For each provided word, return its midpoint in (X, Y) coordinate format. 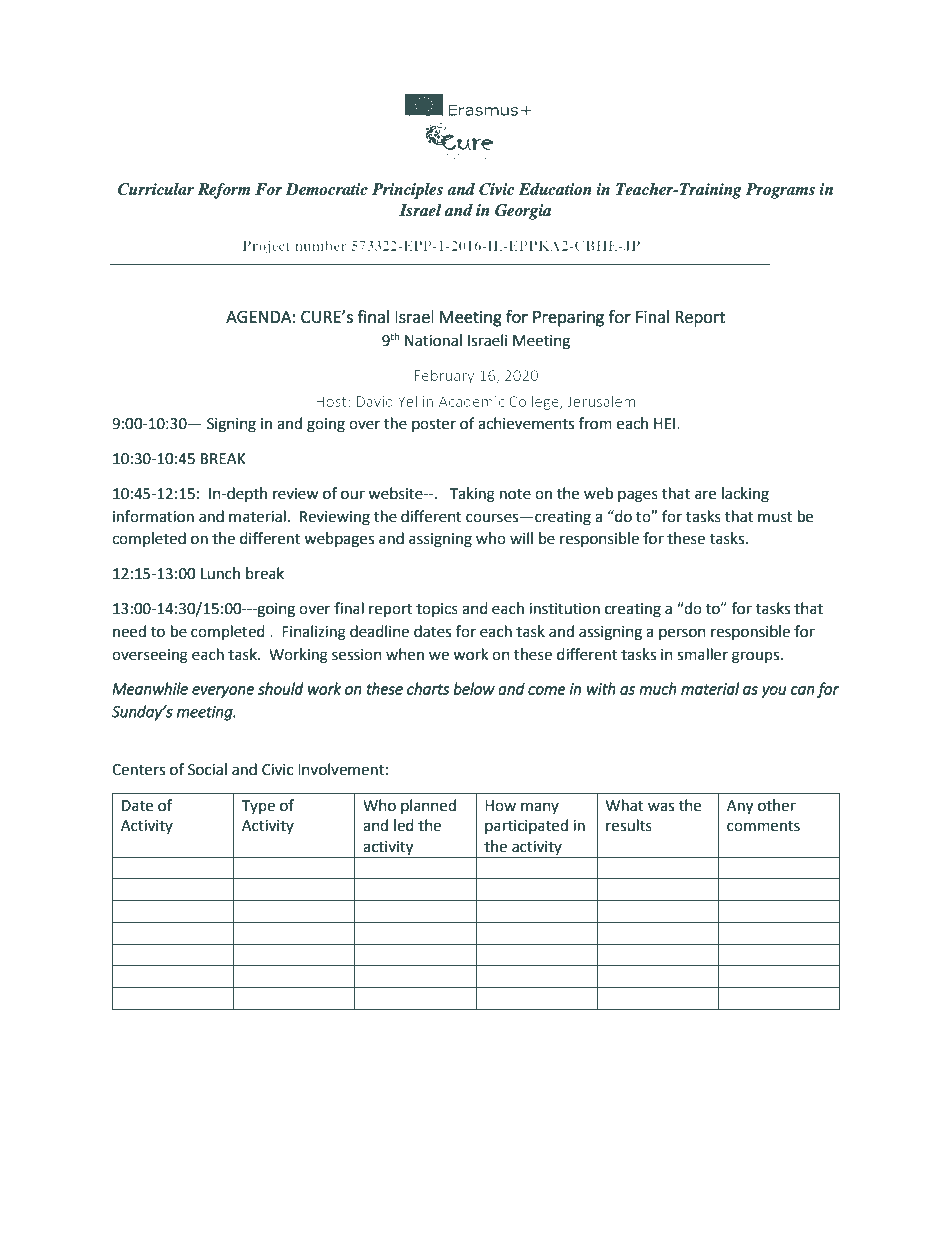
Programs (780, 191)
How (500, 806)
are (705, 495)
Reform (224, 191)
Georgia (523, 212)
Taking (472, 495)
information (153, 516)
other (777, 805)
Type (258, 807)
